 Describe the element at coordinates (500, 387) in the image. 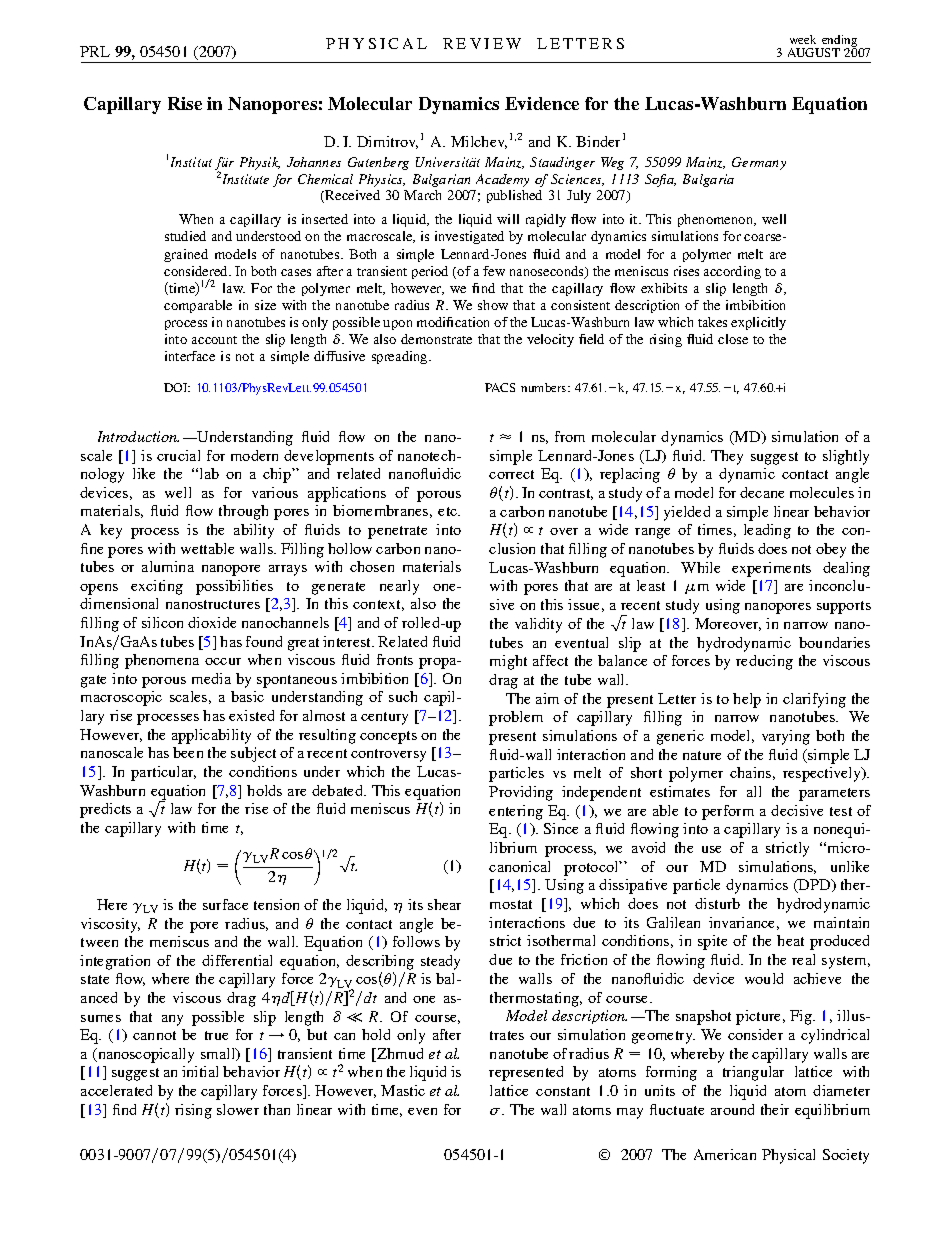

I see `PACS` at that location.
